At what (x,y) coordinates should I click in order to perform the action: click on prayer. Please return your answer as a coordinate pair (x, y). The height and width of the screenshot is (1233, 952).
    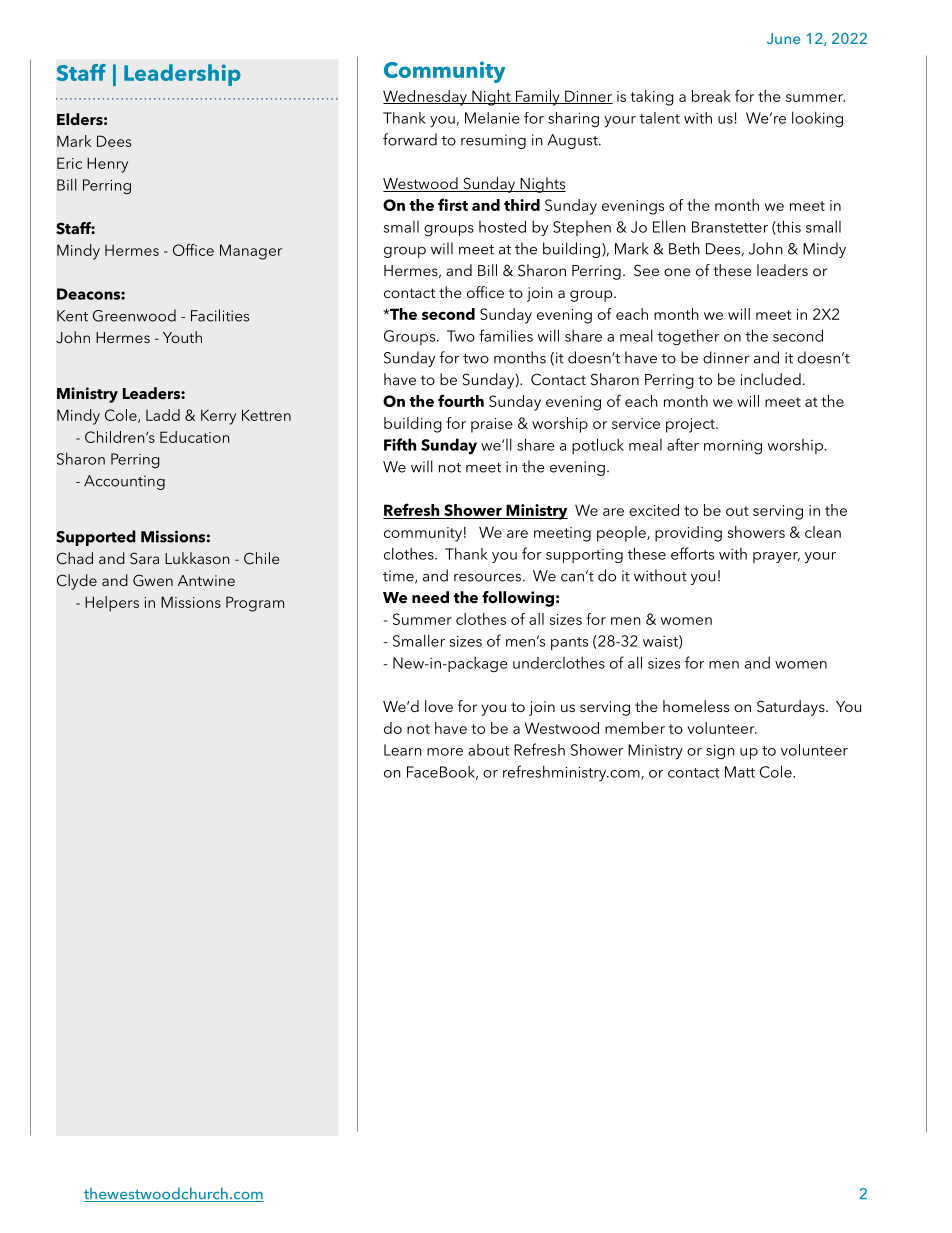
    Looking at the image, I should click on (776, 557).
